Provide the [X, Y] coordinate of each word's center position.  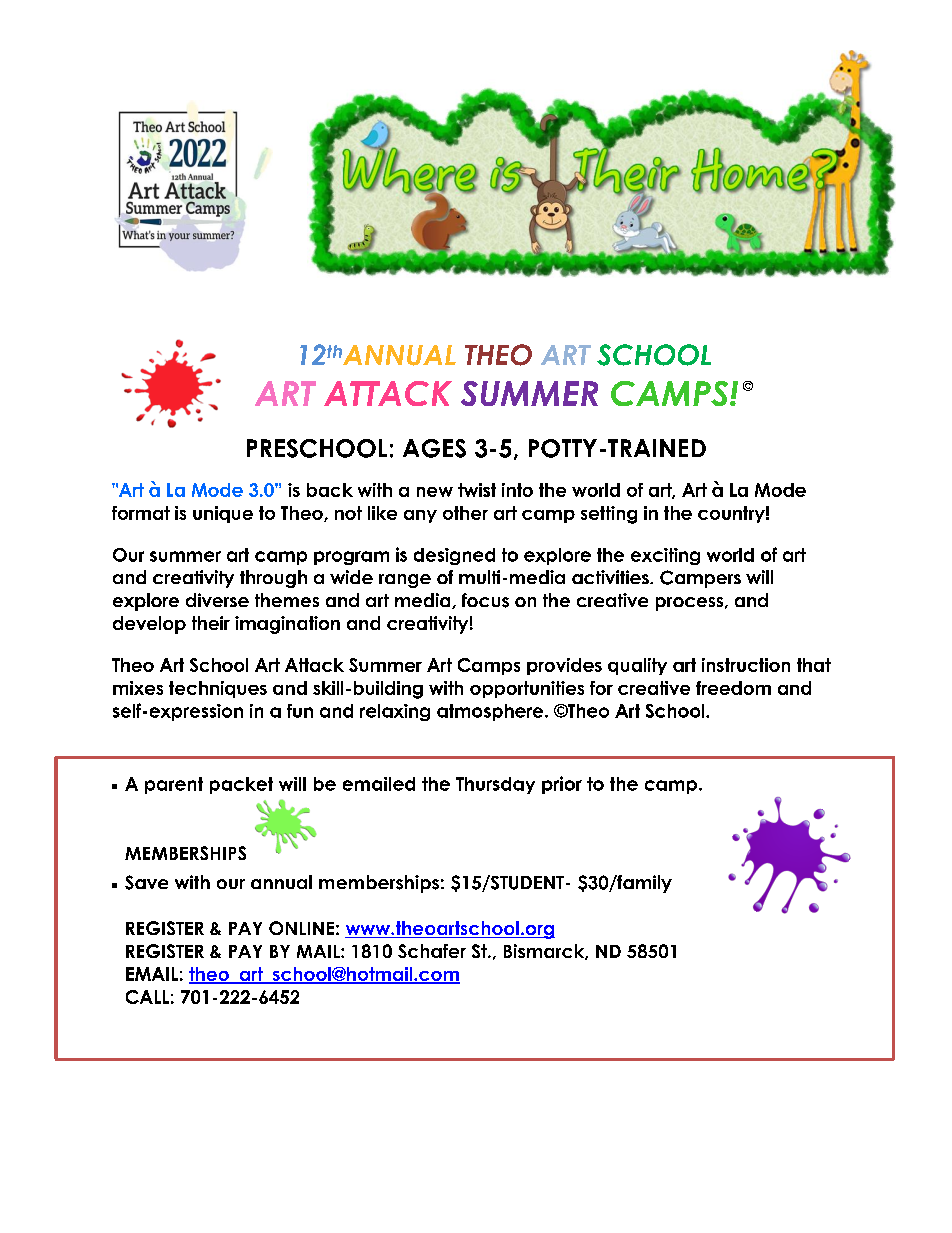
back [330, 490]
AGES [434, 448]
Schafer [432, 951]
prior [562, 785]
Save [146, 882]
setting [609, 515]
